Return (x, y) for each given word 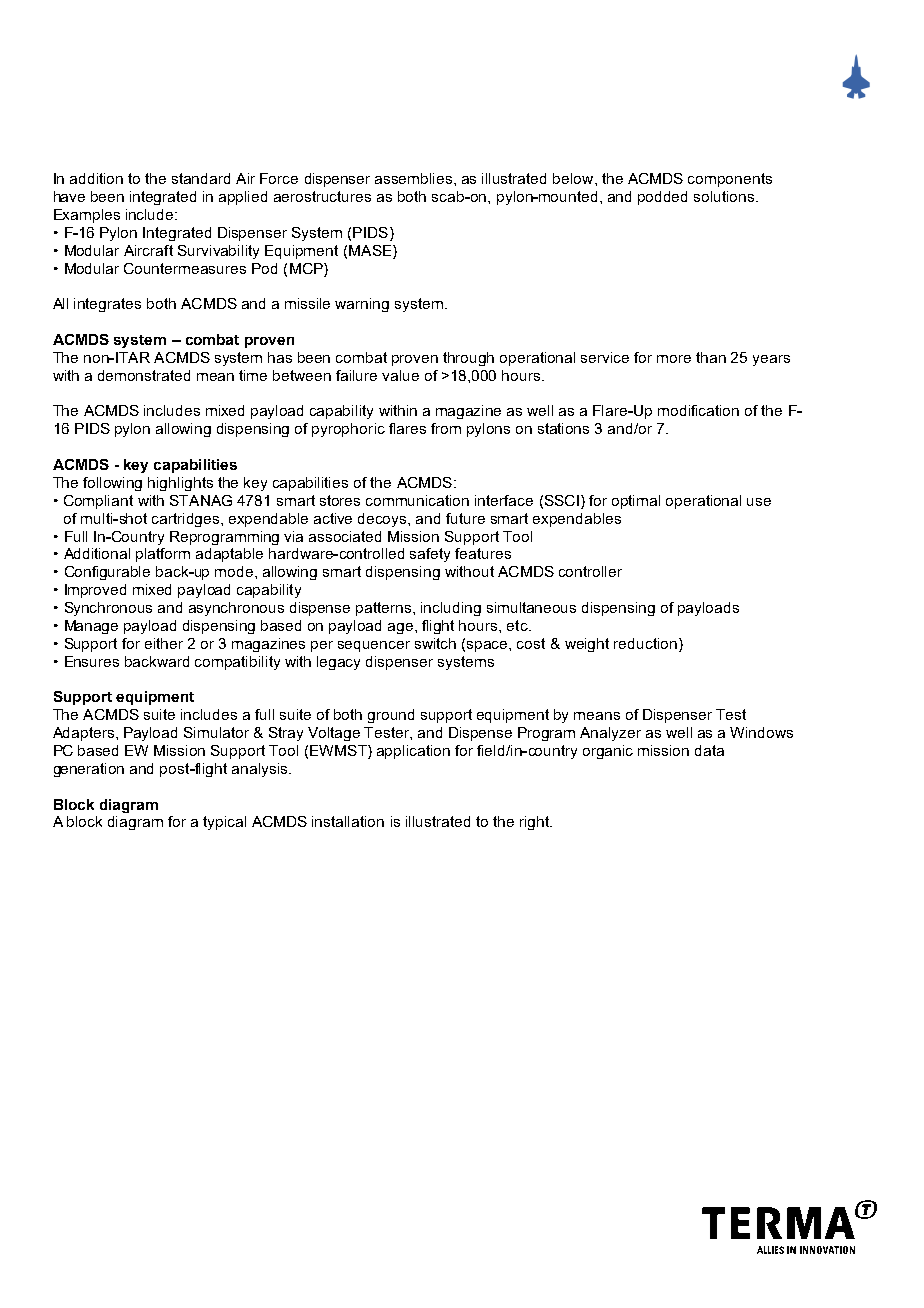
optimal (636, 502)
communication (417, 500)
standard (201, 178)
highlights (180, 484)
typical (224, 823)
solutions (725, 196)
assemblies (415, 178)
